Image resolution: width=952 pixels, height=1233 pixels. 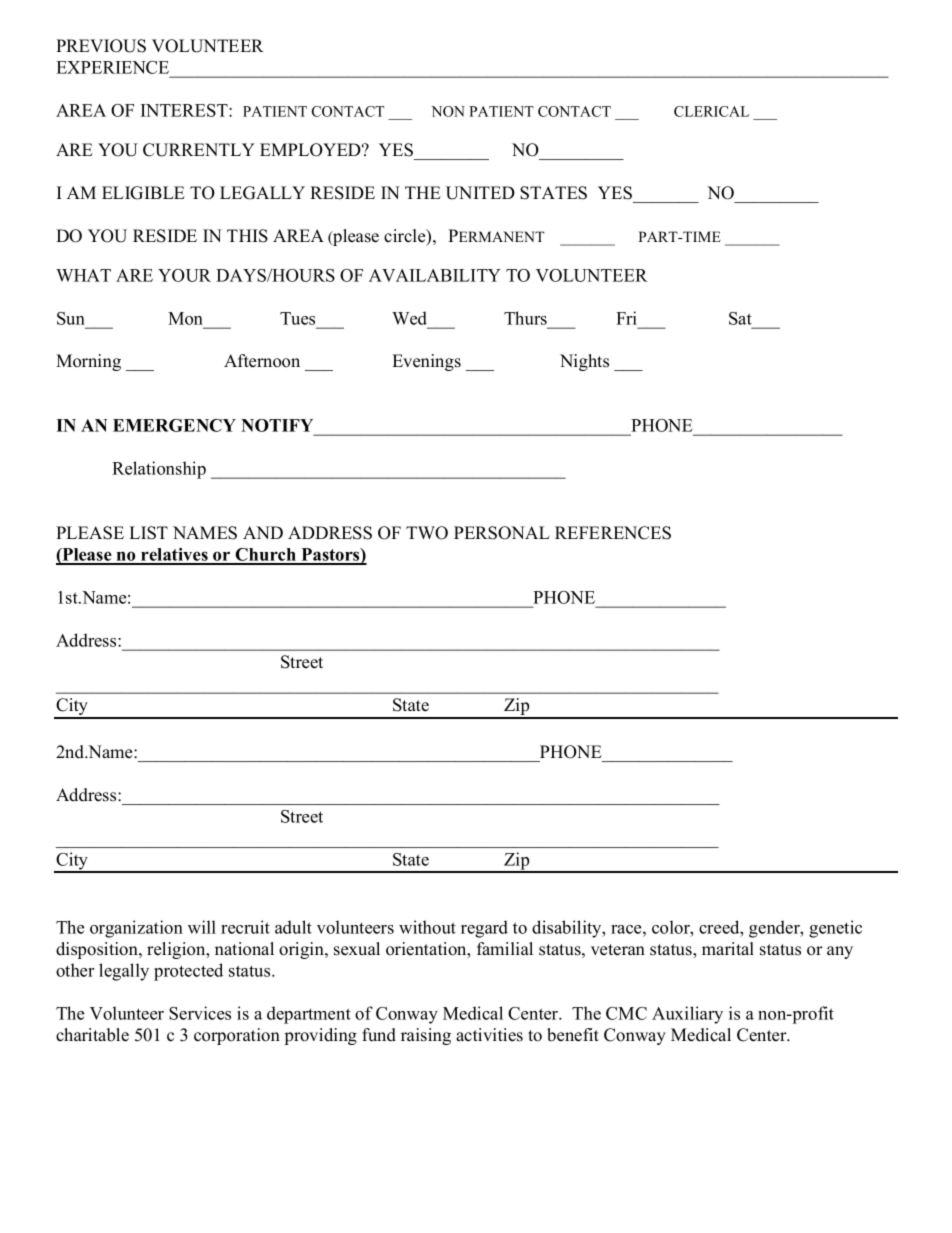 What do you see at coordinates (480, 193) in the screenshot?
I see `UNITED` at bounding box center [480, 193].
